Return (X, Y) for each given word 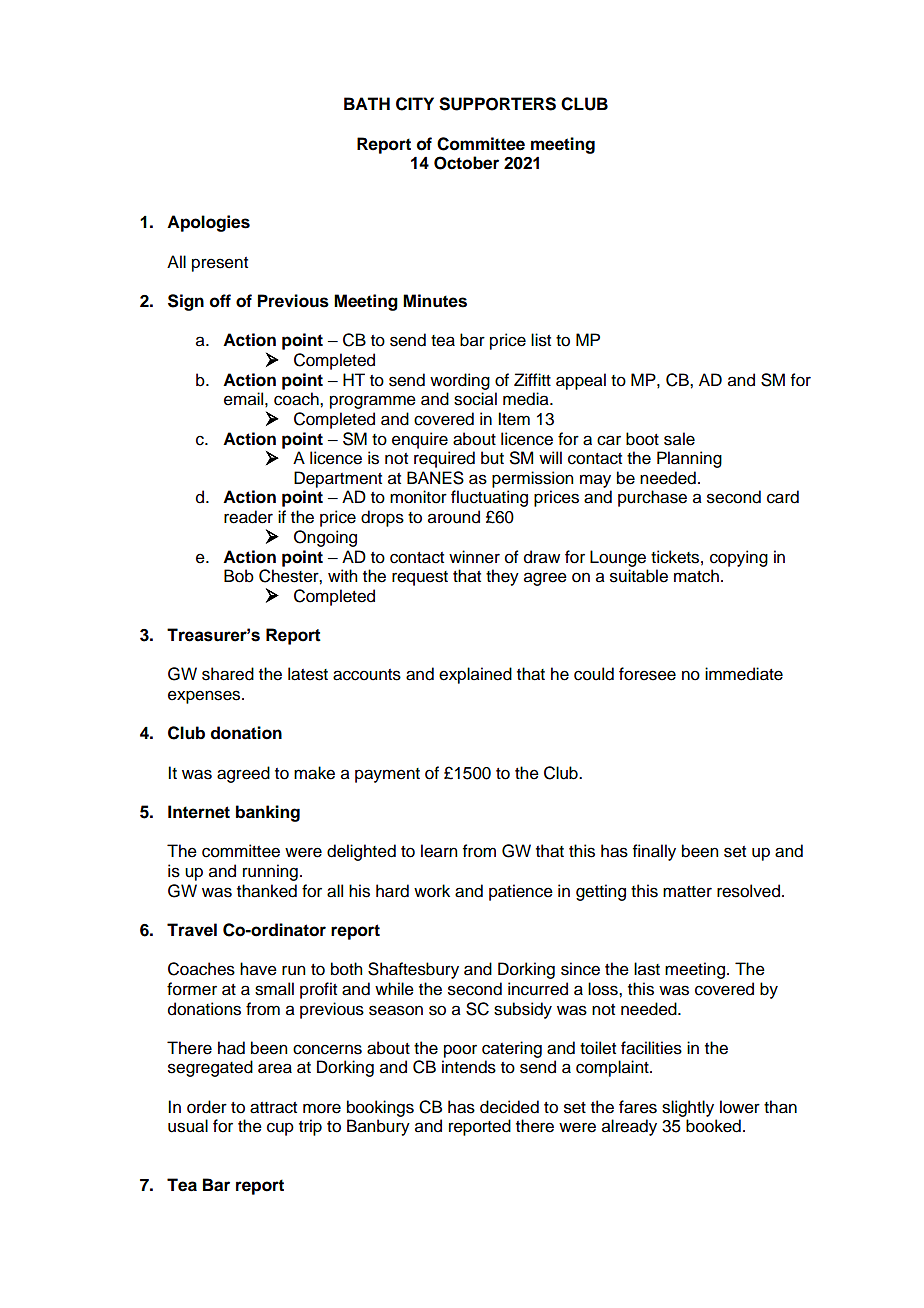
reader (248, 517)
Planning (689, 459)
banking (268, 813)
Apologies (208, 223)
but (492, 458)
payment (387, 775)
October (466, 163)
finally (654, 852)
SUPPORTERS (497, 104)
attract (273, 1108)
